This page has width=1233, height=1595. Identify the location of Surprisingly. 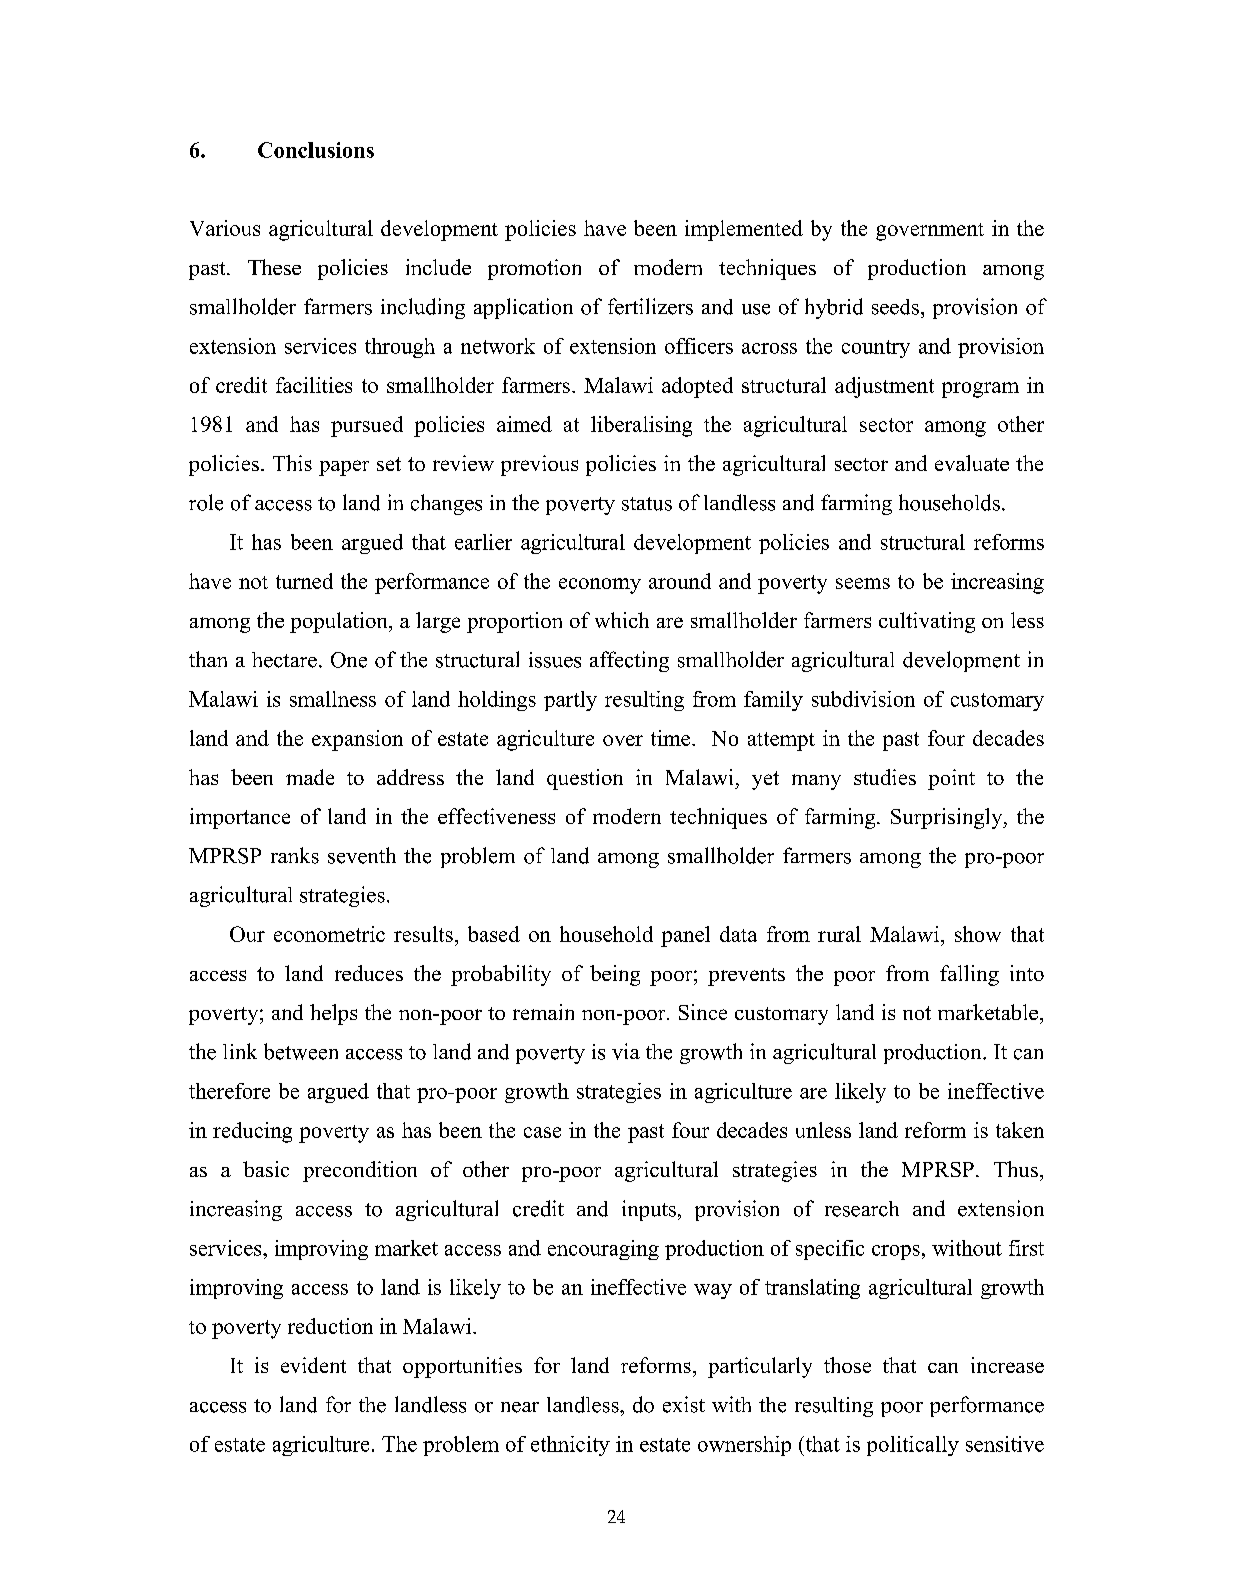
(948, 818).
